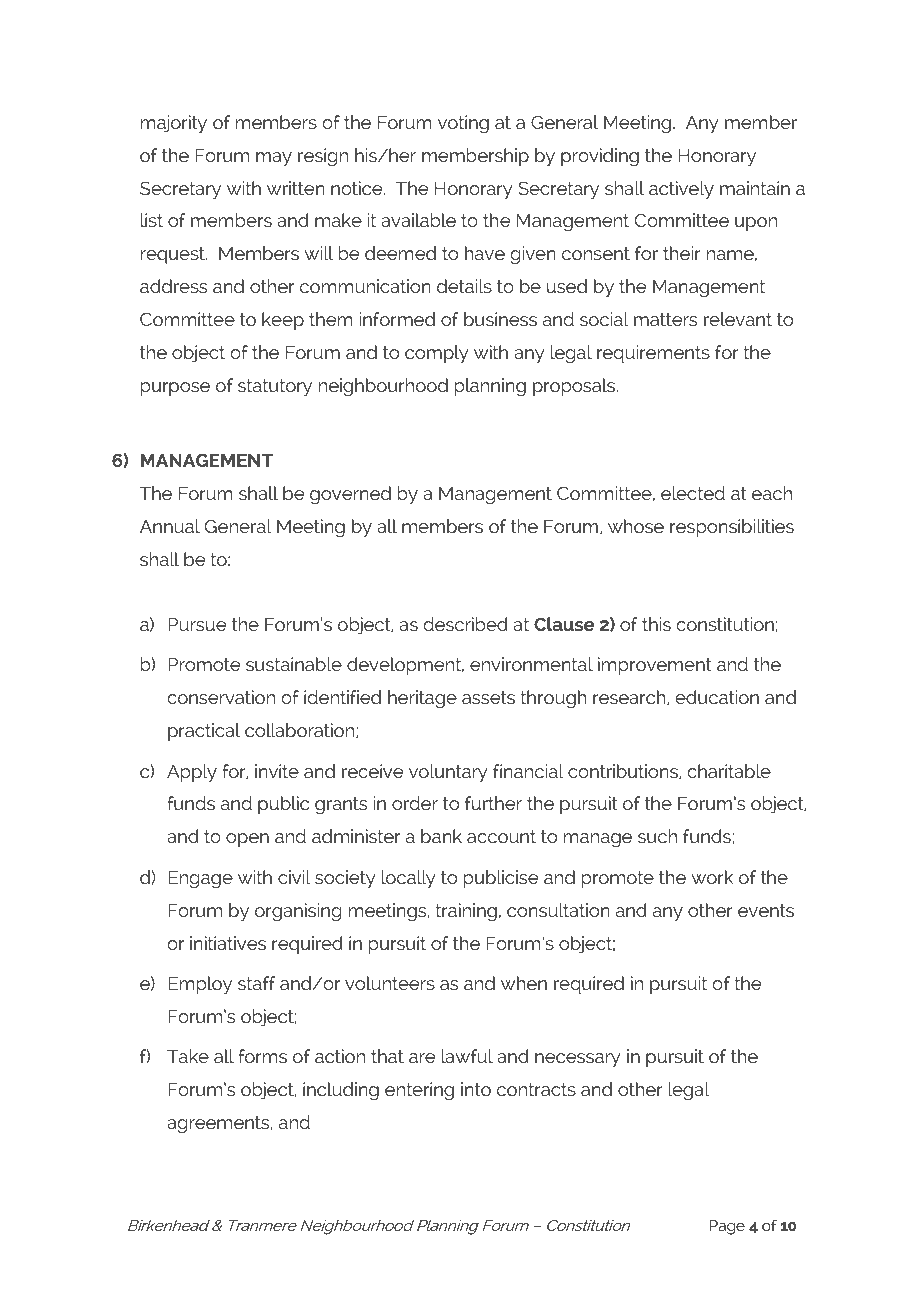  What do you see at coordinates (219, 1124) in the document?
I see `agreements` at bounding box center [219, 1124].
